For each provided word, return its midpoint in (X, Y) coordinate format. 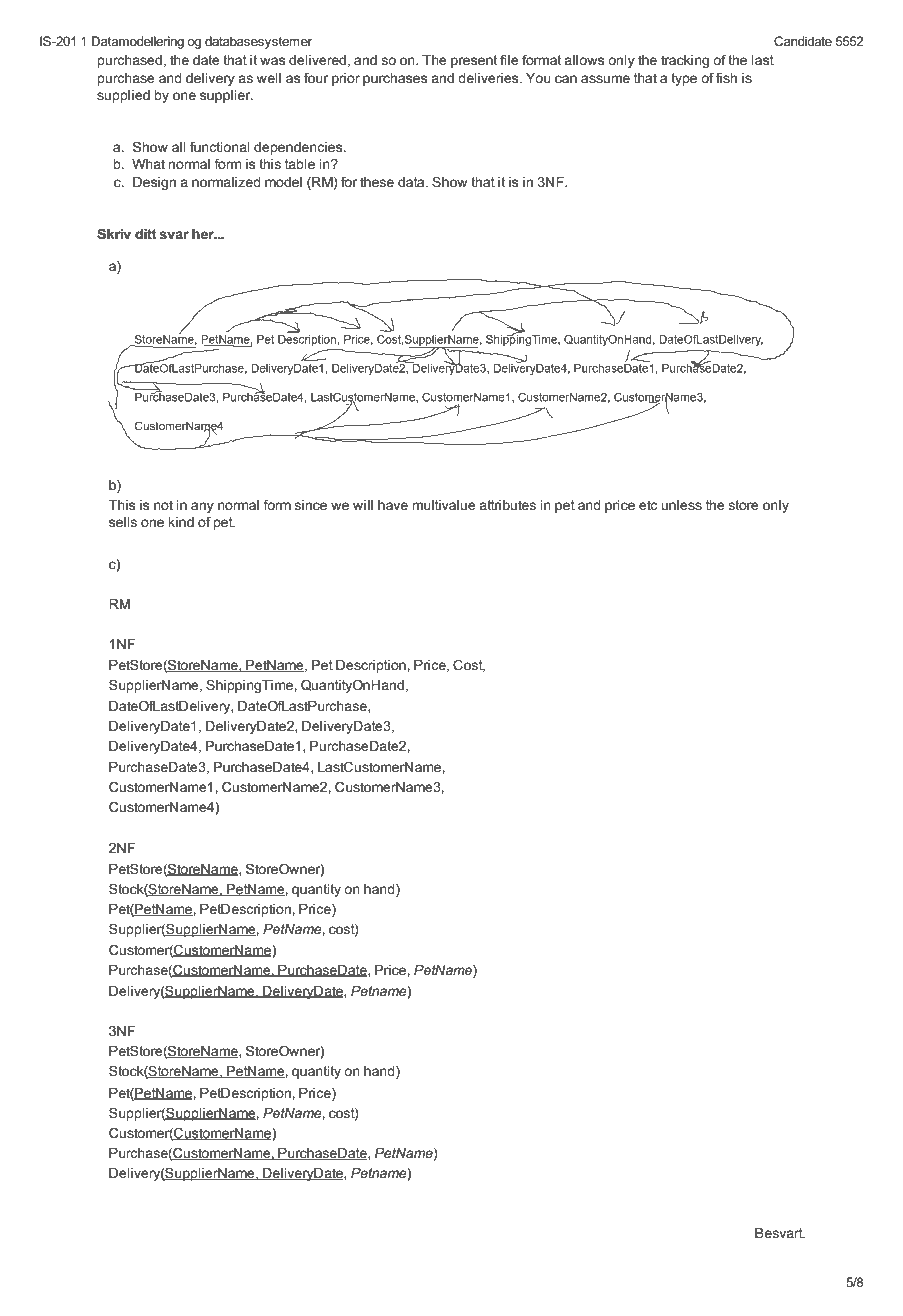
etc (648, 505)
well (269, 78)
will (363, 505)
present (474, 61)
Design (154, 183)
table (300, 164)
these (377, 182)
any (202, 507)
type (684, 79)
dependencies (299, 148)
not (163, 505)
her (204, 234)
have (393, 505)
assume (605, 79)
